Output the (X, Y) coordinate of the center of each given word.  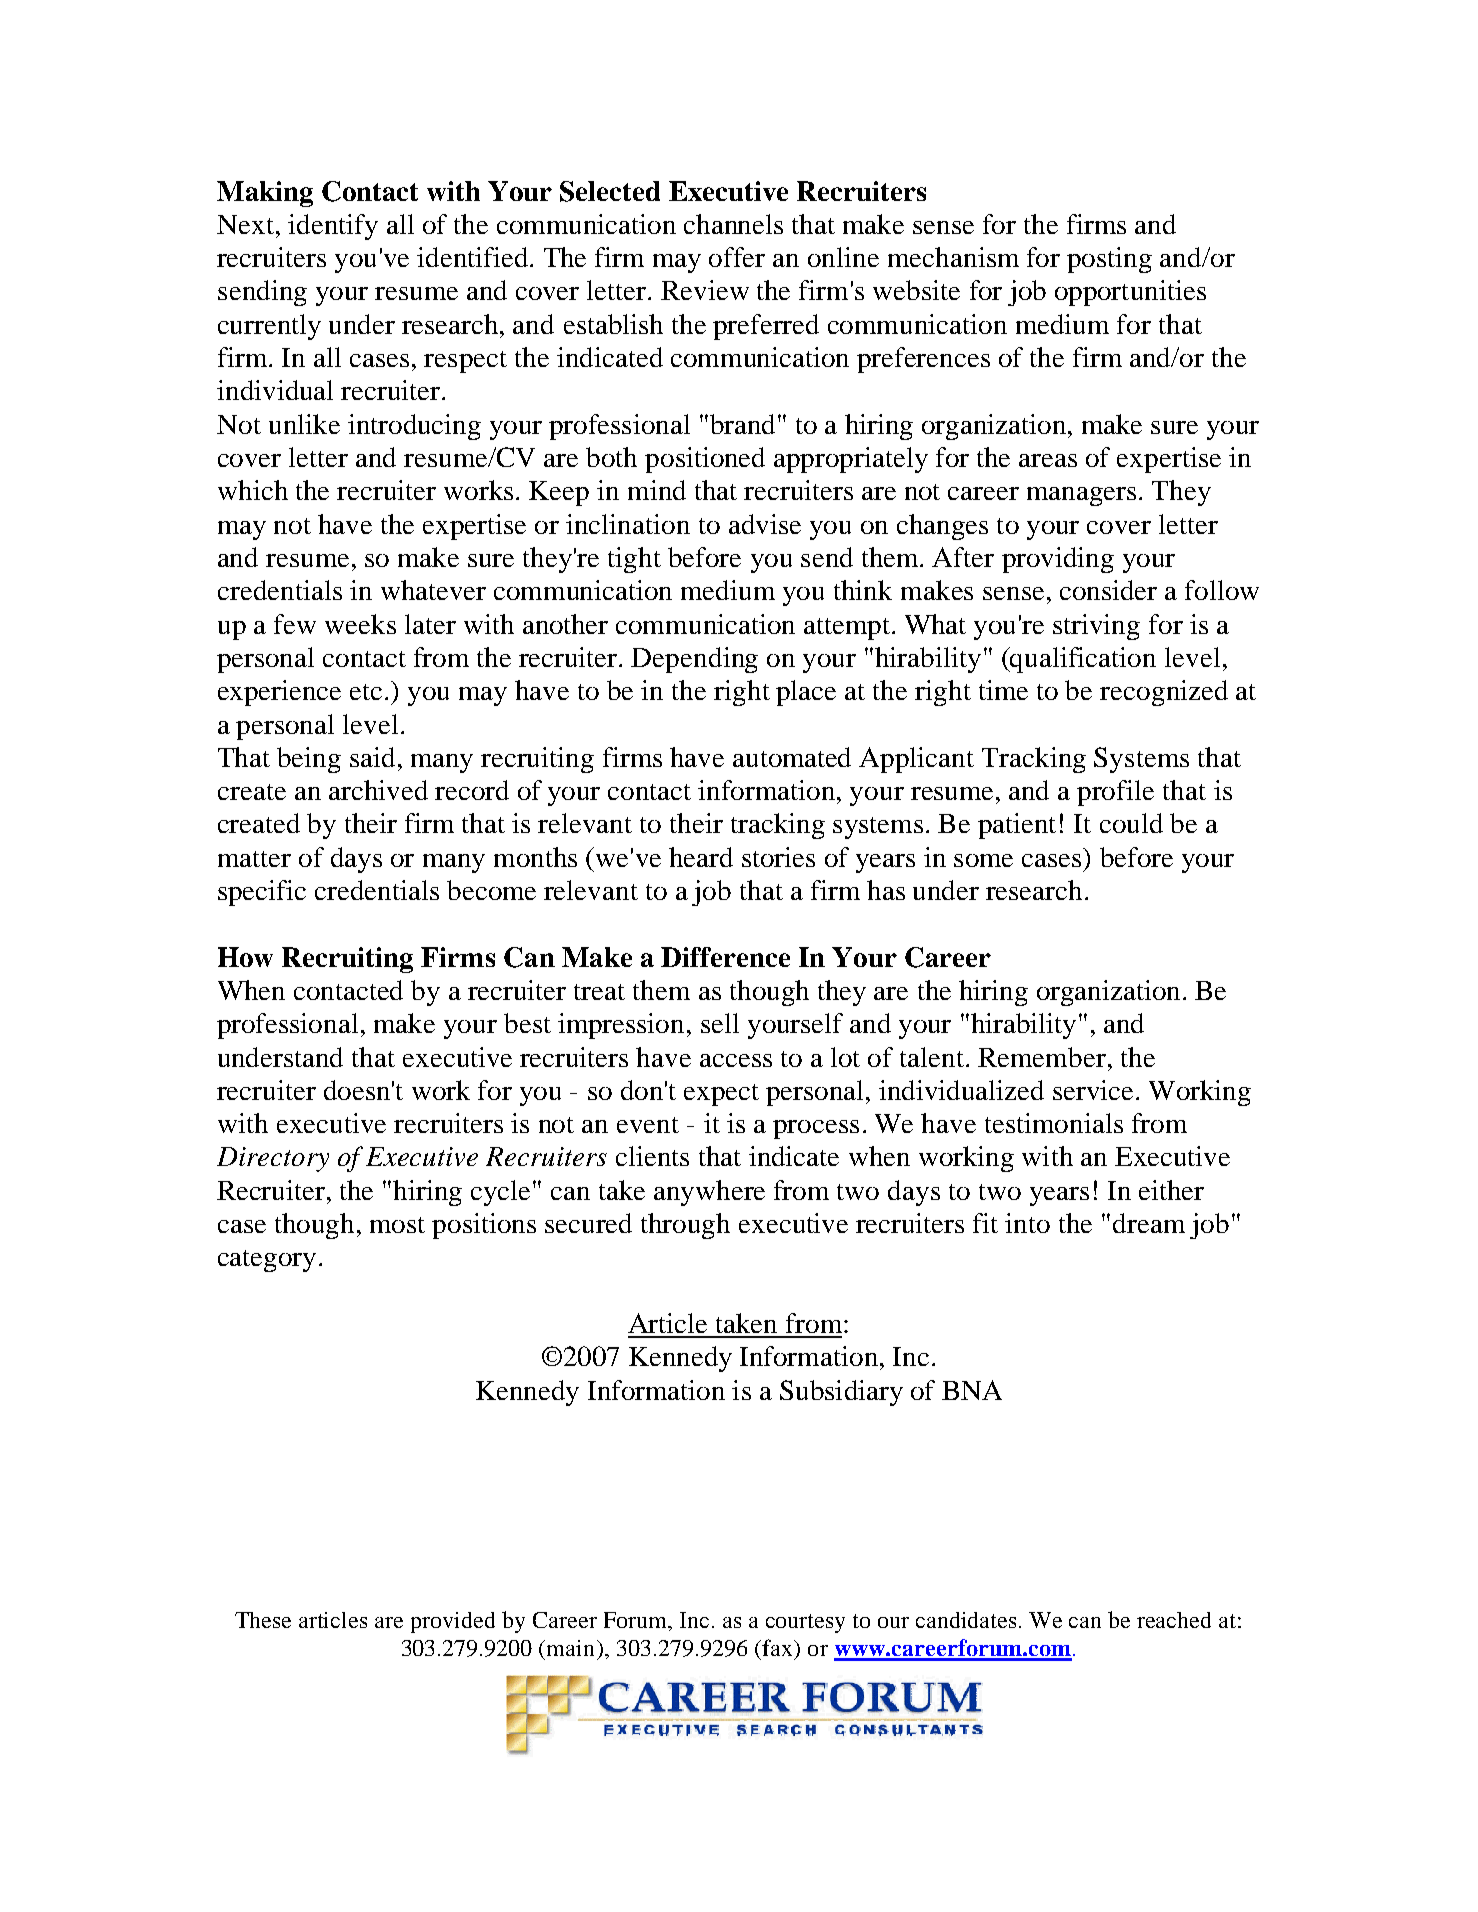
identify (333, 227)
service (1093, 1090)
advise (765, 524)
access (736, 1060)
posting (1109, 260)
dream (1149, 1223)
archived (378, 790)
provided (453, 1622)
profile (1115, 793)
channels (733, 224)
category (267, 1261)
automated (792, 757)
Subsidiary (841, 1393)
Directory (273, 1159)
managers (1081, 496)
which (253, 490)
